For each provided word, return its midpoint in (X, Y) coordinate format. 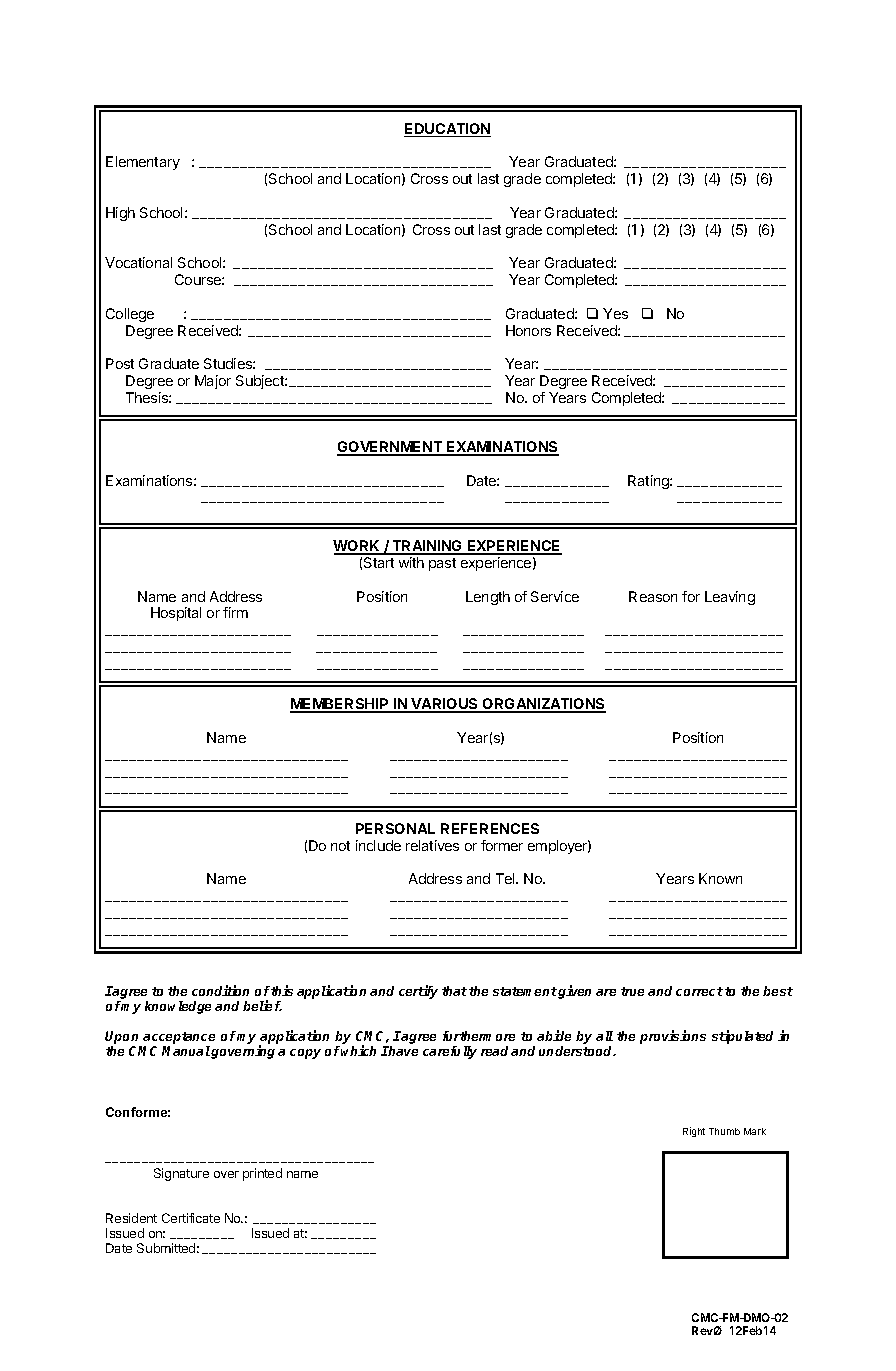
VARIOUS (445, 705)
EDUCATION (447, 130)
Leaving (730, 598)
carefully (450, 1052)
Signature (181, 1174)
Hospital (176, 614)
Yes (615, 313)
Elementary (143, 163)
